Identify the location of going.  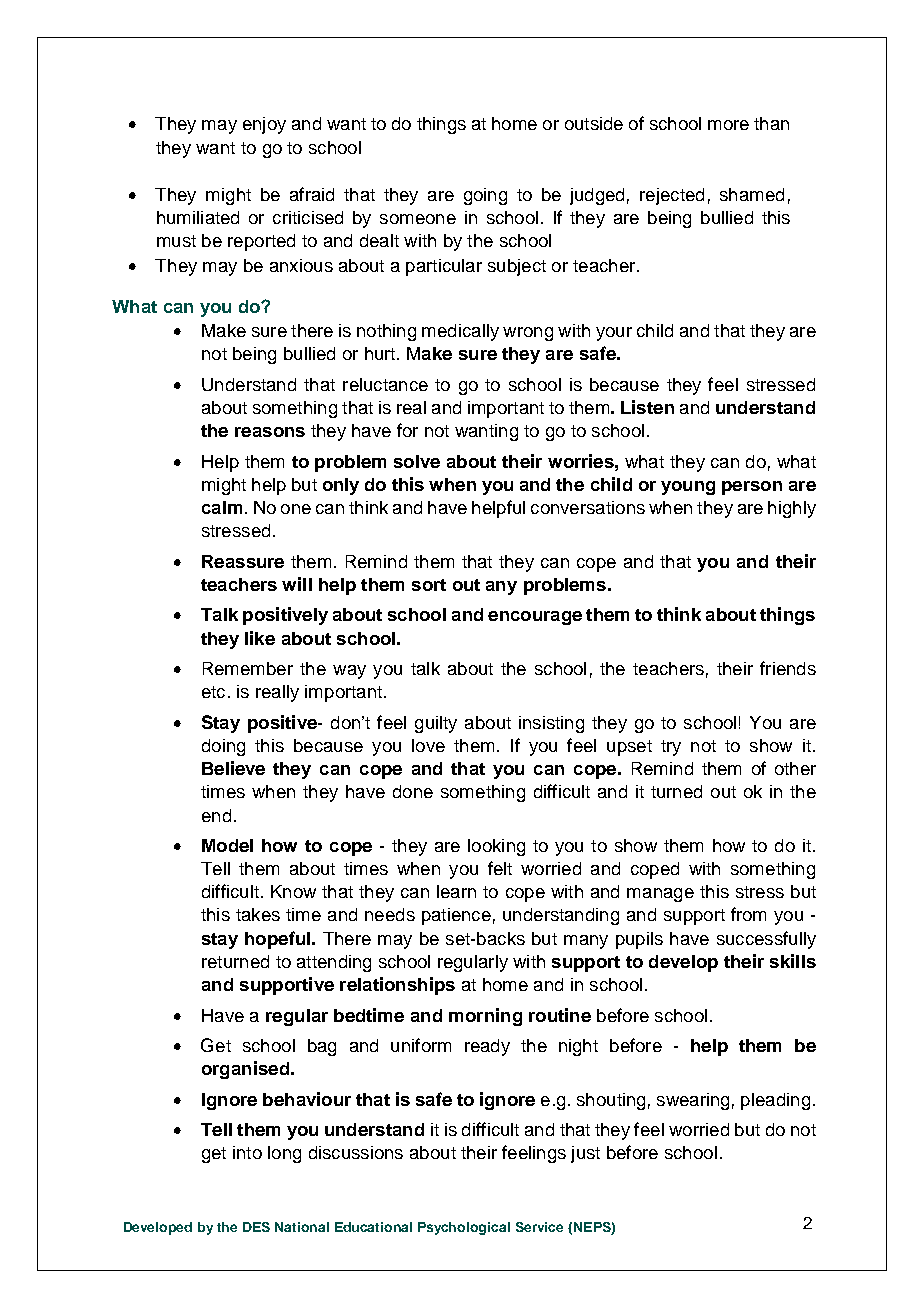
(485, 196).
